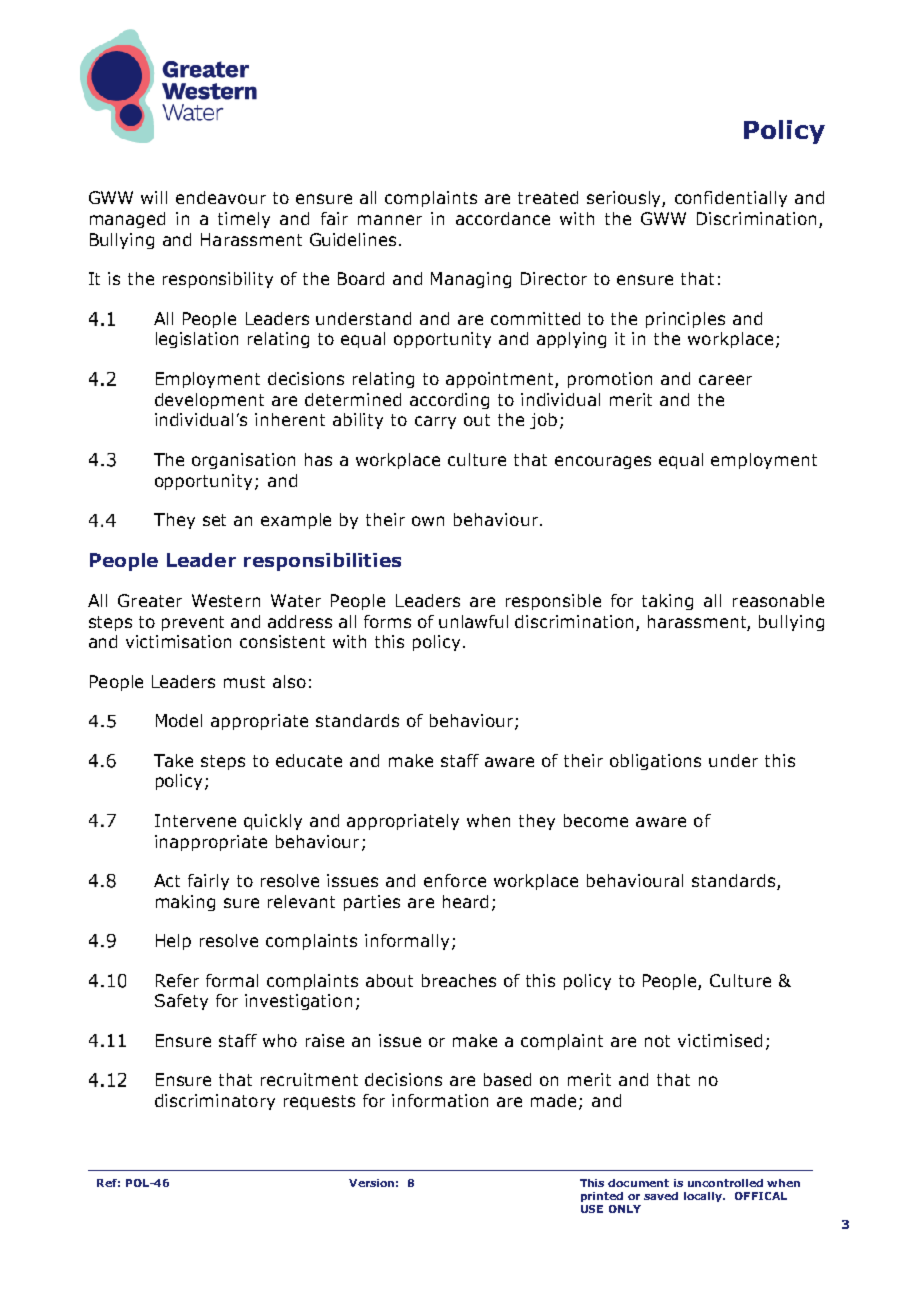 Image resolution: width=924 pixels, height=1308 pixels. Describe the element at coordinates (215, 1102) in the document. I see `discriminatory` at that location.
